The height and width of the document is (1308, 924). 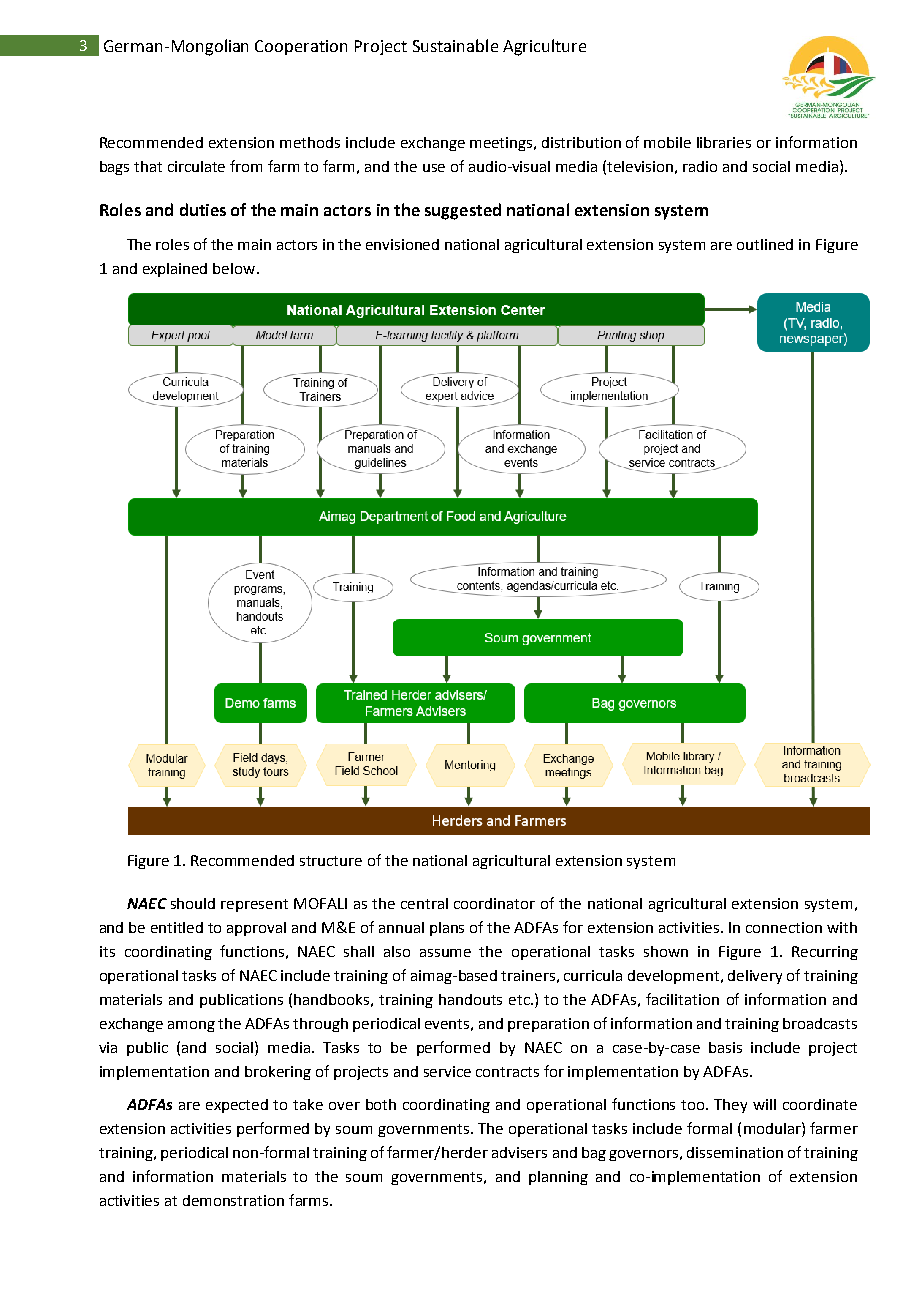 I want to click on outlined, so click(x=765, y=244).
